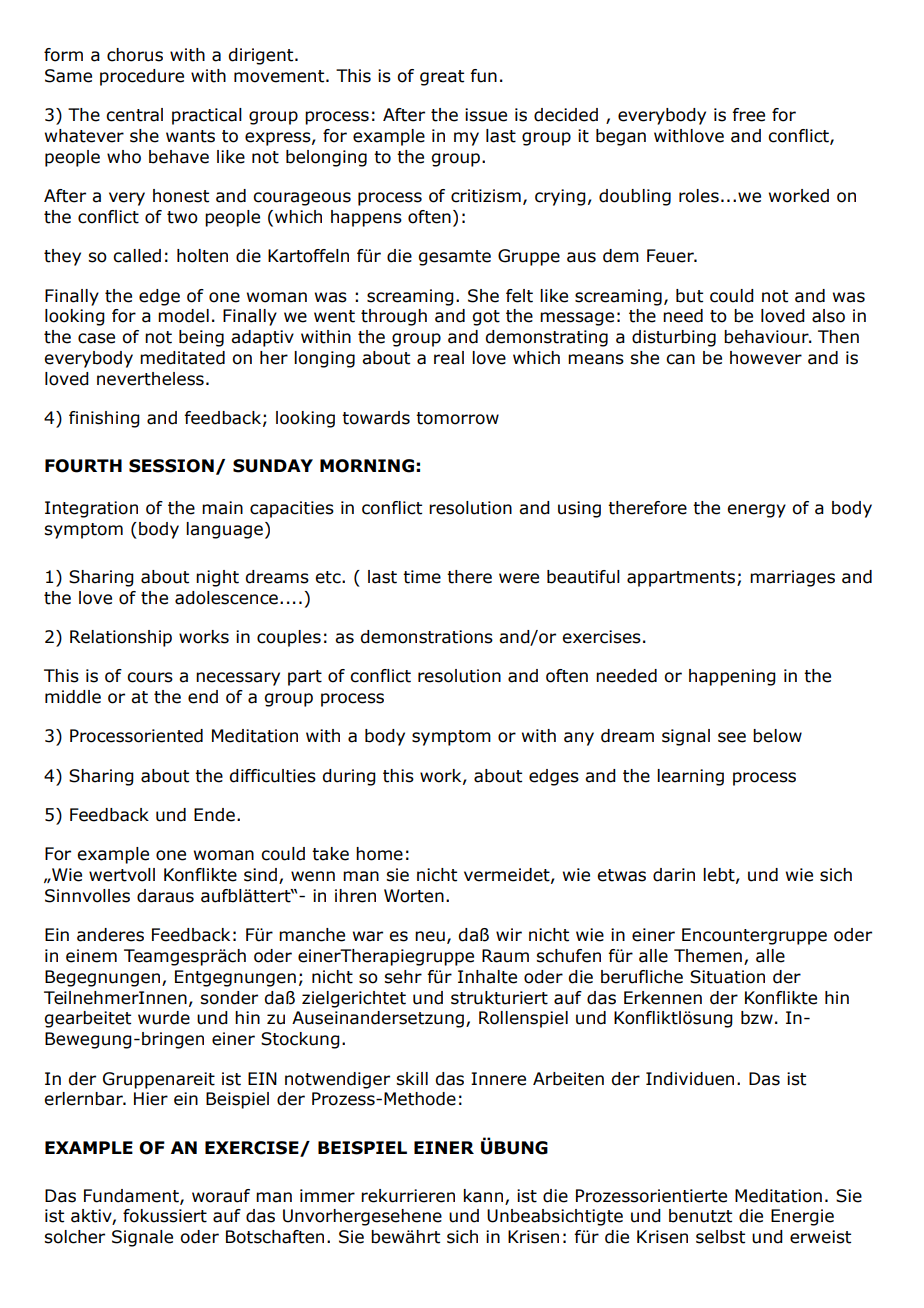 The image size is (924, 1308). I want to click on procedure, so click(142, 77).
